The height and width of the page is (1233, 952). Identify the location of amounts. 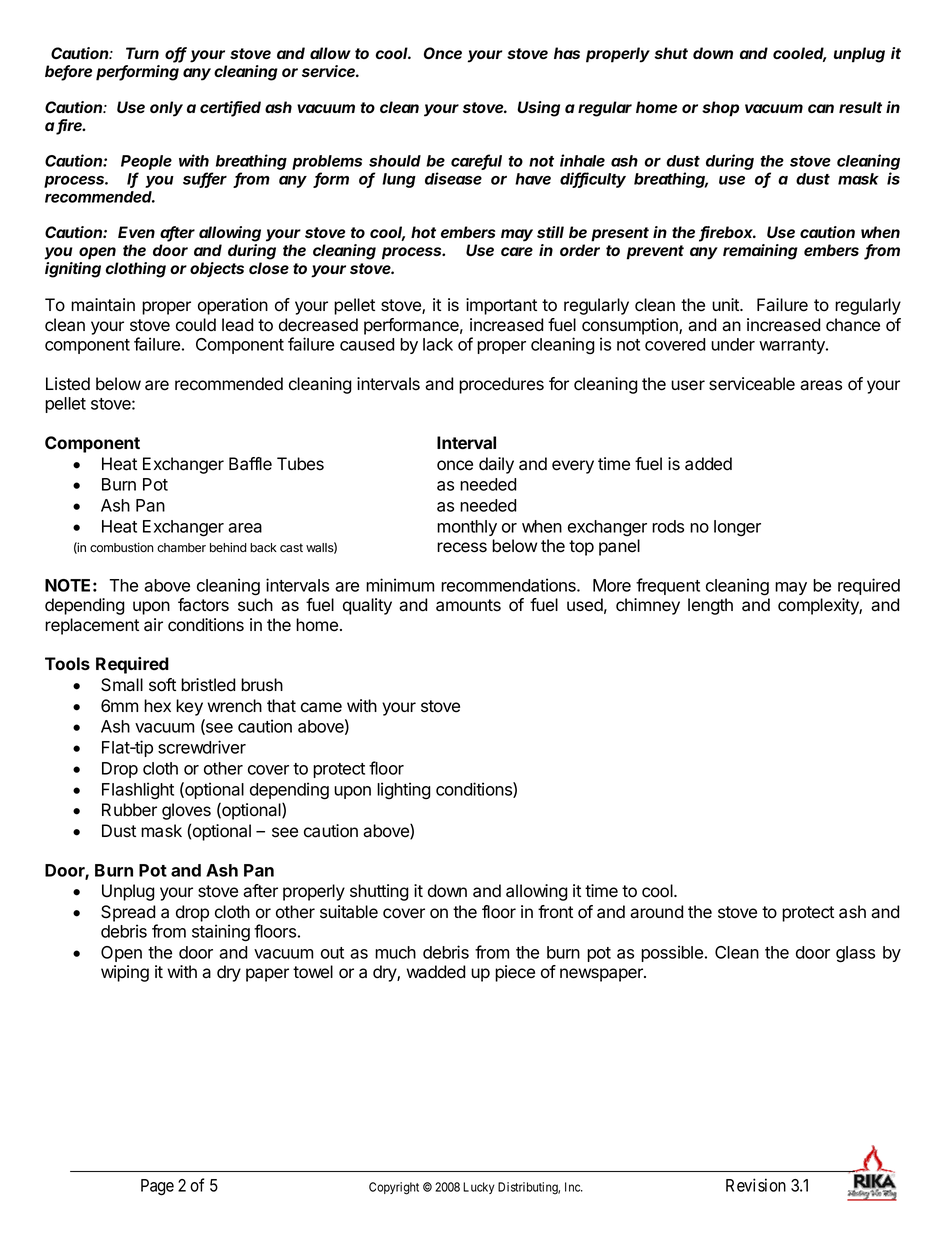
(468, 605).
